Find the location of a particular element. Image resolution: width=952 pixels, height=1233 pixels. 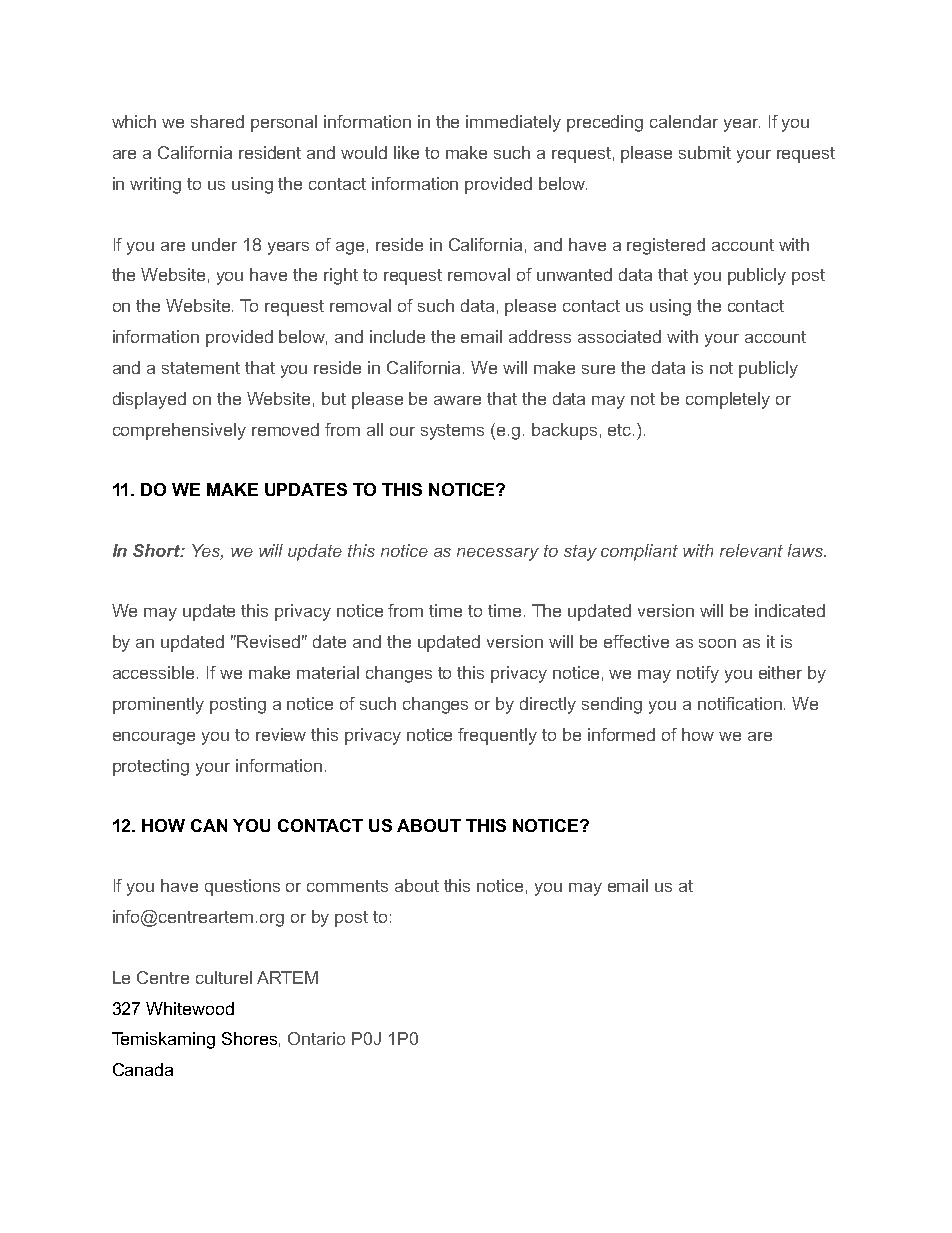

necessary is located at coordinates (498, 554).
